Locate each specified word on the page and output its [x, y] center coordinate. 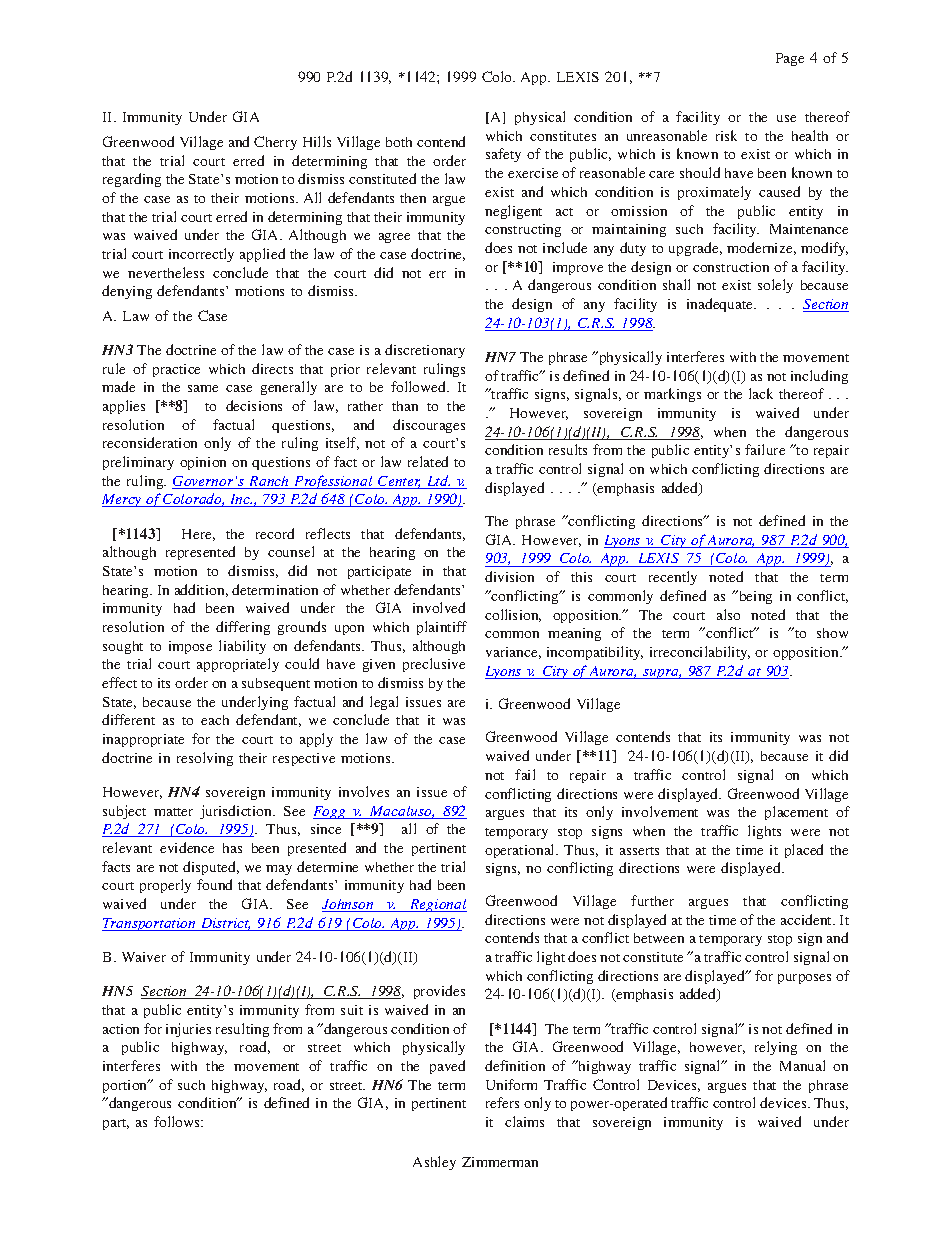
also [728, 614]
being [754, 597]
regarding [132, 180]
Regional [437, 905]
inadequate [721, 305]
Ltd [438, 482]
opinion [203, 463]
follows [178, 1121]
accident [808, 919]
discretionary [425, 351]
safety [503, 155]
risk [726, 135]
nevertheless [166, 272]
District [225, 924]
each [215, 720]
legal [384, 703]
